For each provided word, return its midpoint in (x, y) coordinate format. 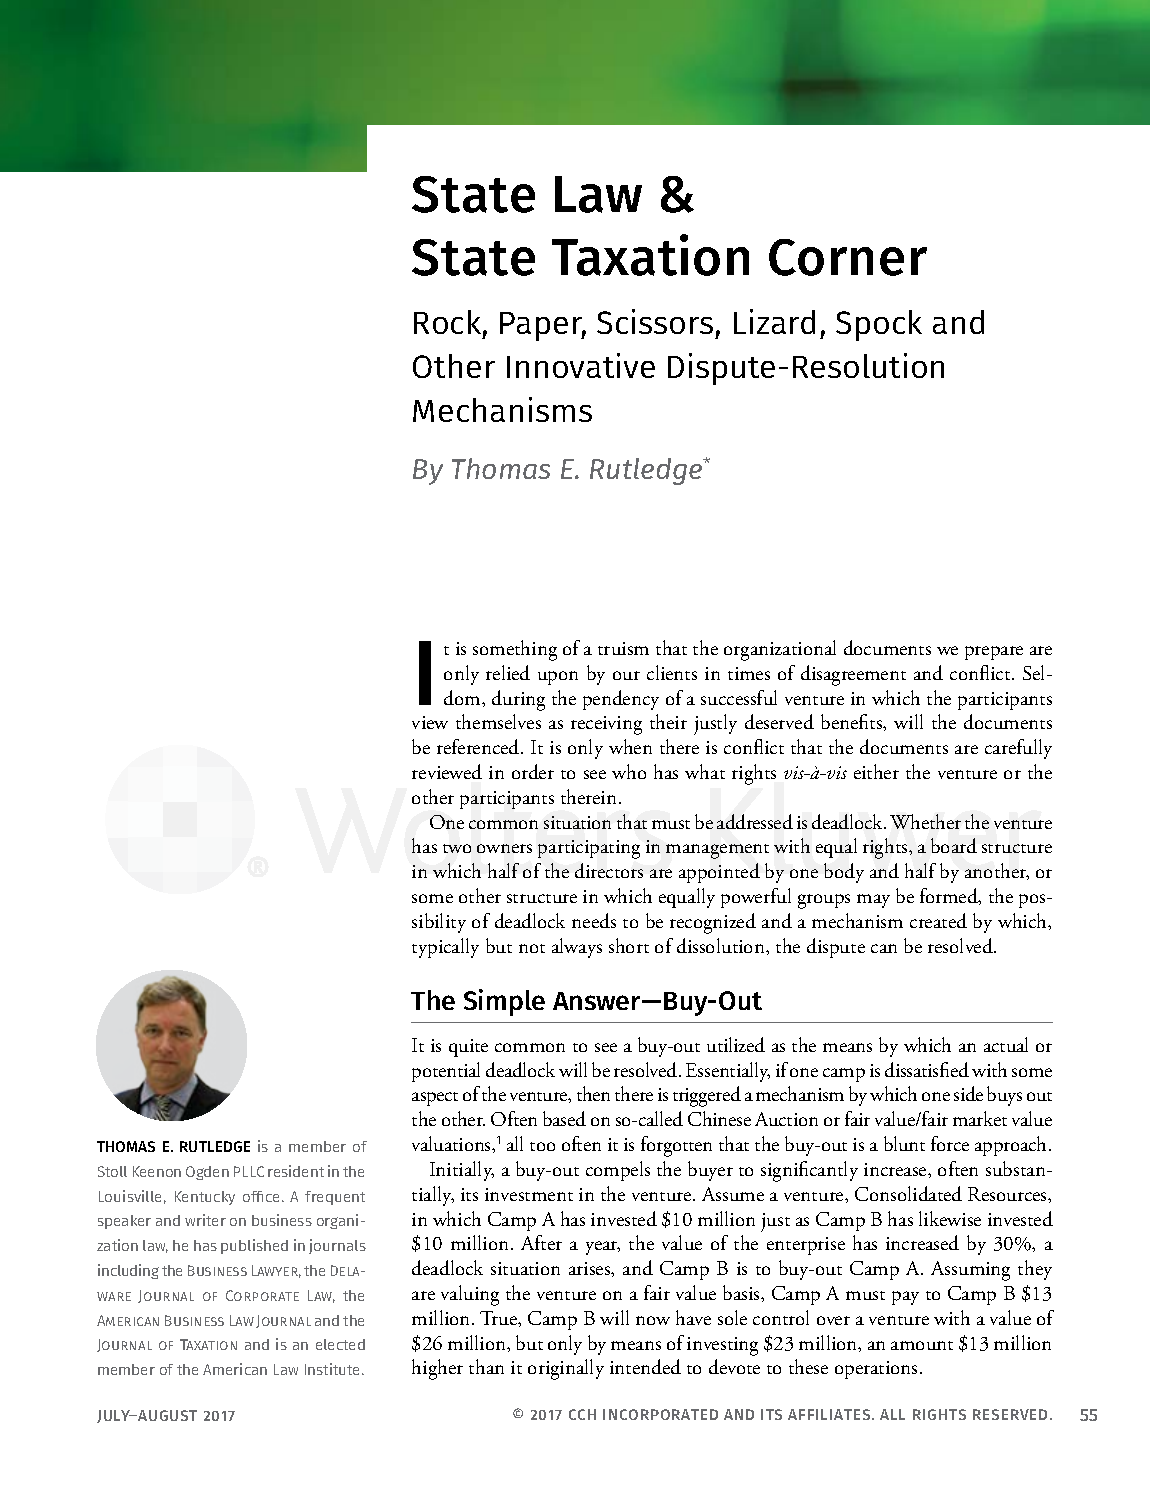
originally (566, 1369)
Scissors (655, 321)
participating (589, 849)
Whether (925, 821)
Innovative (581, 365)
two (457, 848)
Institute (334, 1369)
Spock (879, 325)
